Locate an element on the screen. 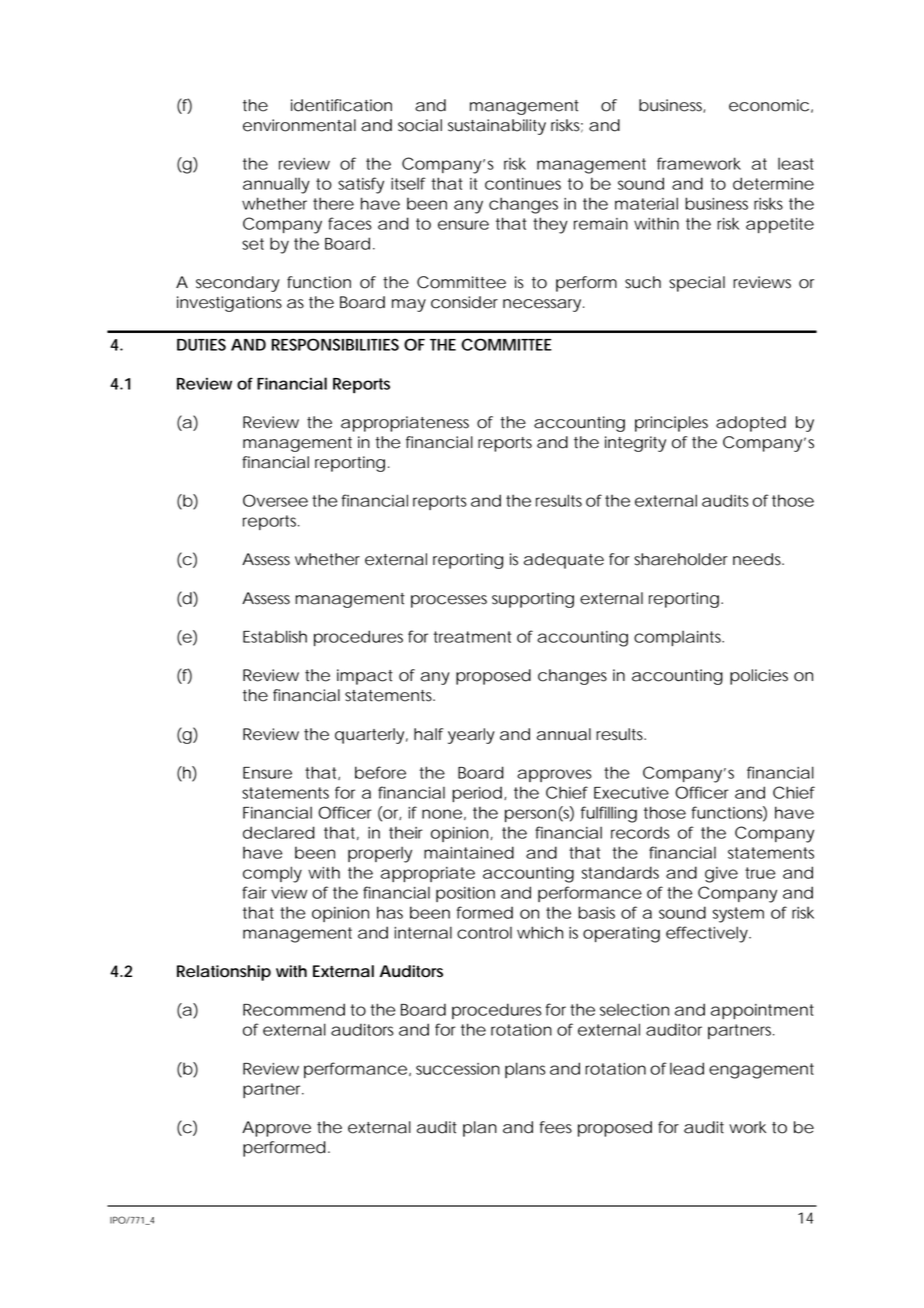 Image resolution: width=924 pixels, height=1308 pixels. treatment is located at coordinates (472, 637).
